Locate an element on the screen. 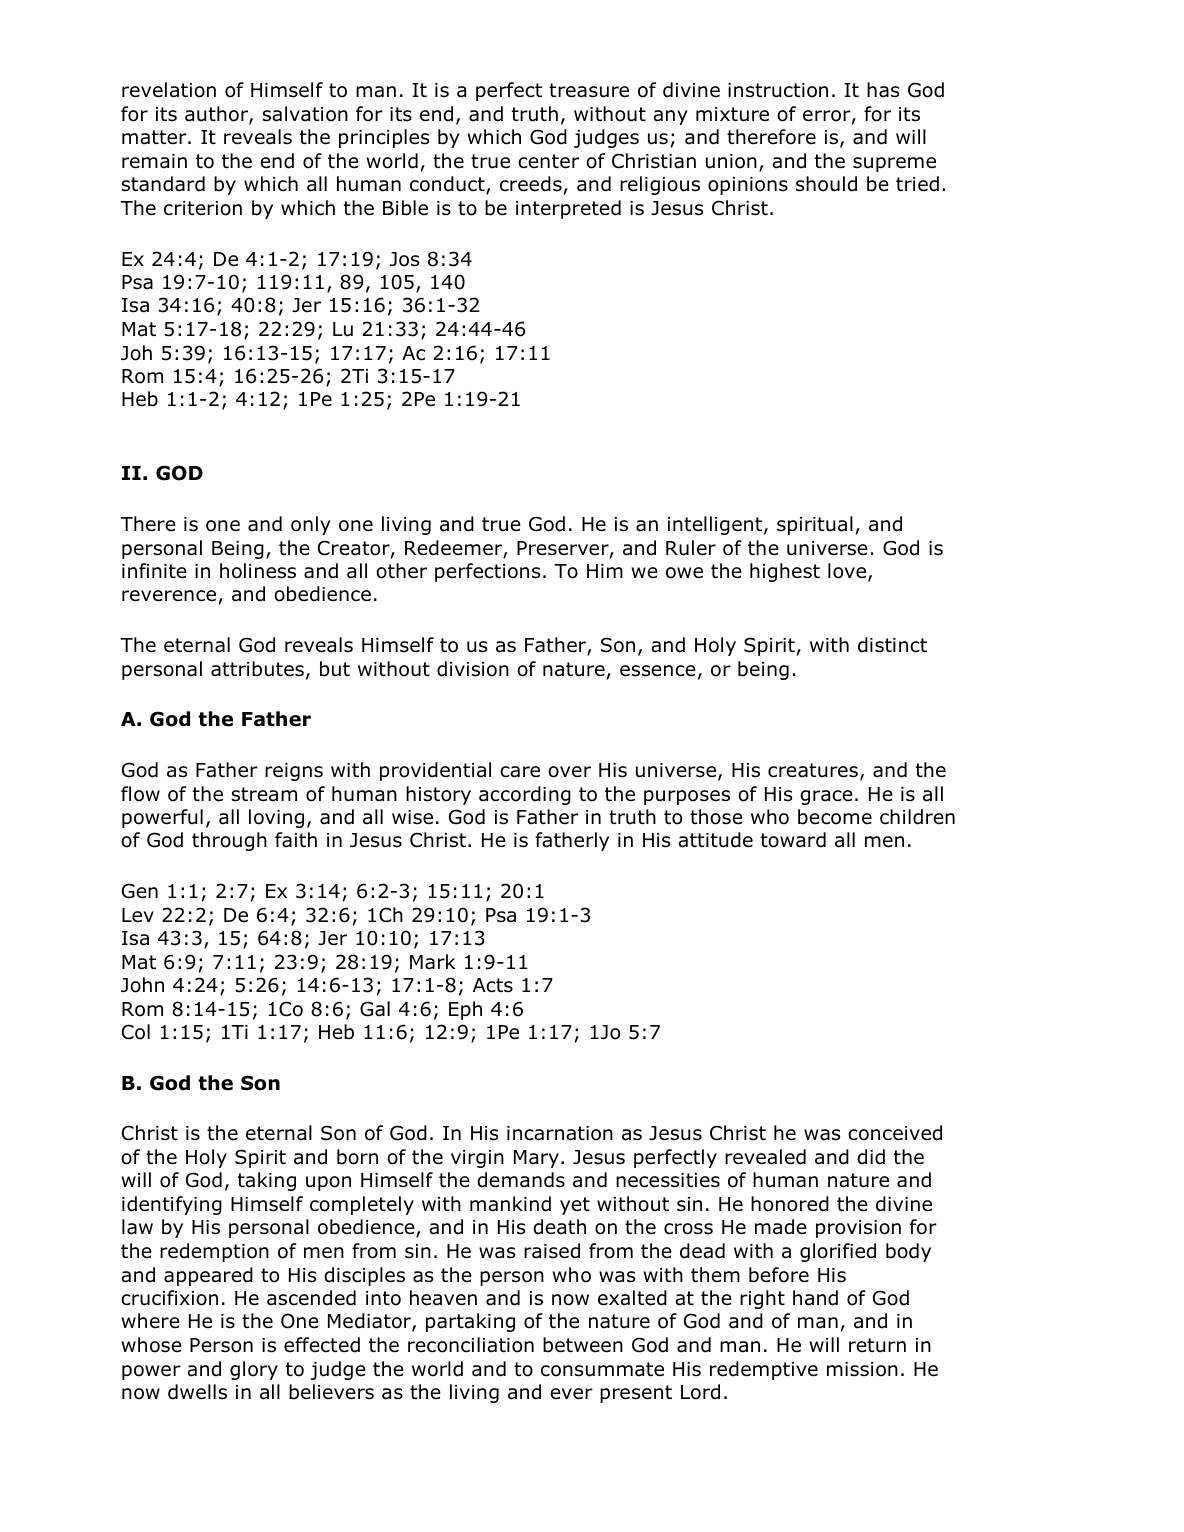  love is located at coordinates (848, 572).
